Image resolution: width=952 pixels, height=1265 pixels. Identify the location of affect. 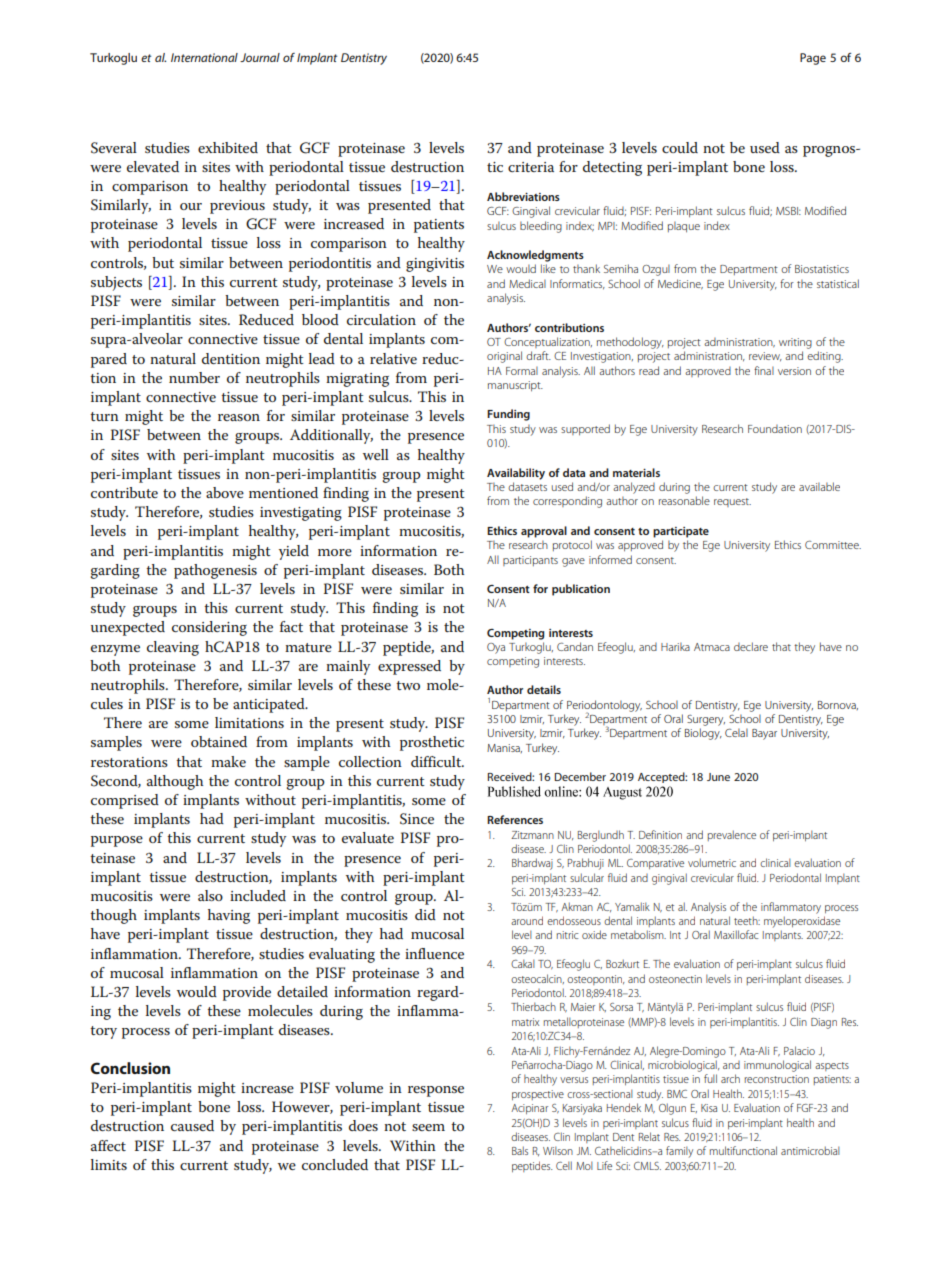
(108, 1145).
